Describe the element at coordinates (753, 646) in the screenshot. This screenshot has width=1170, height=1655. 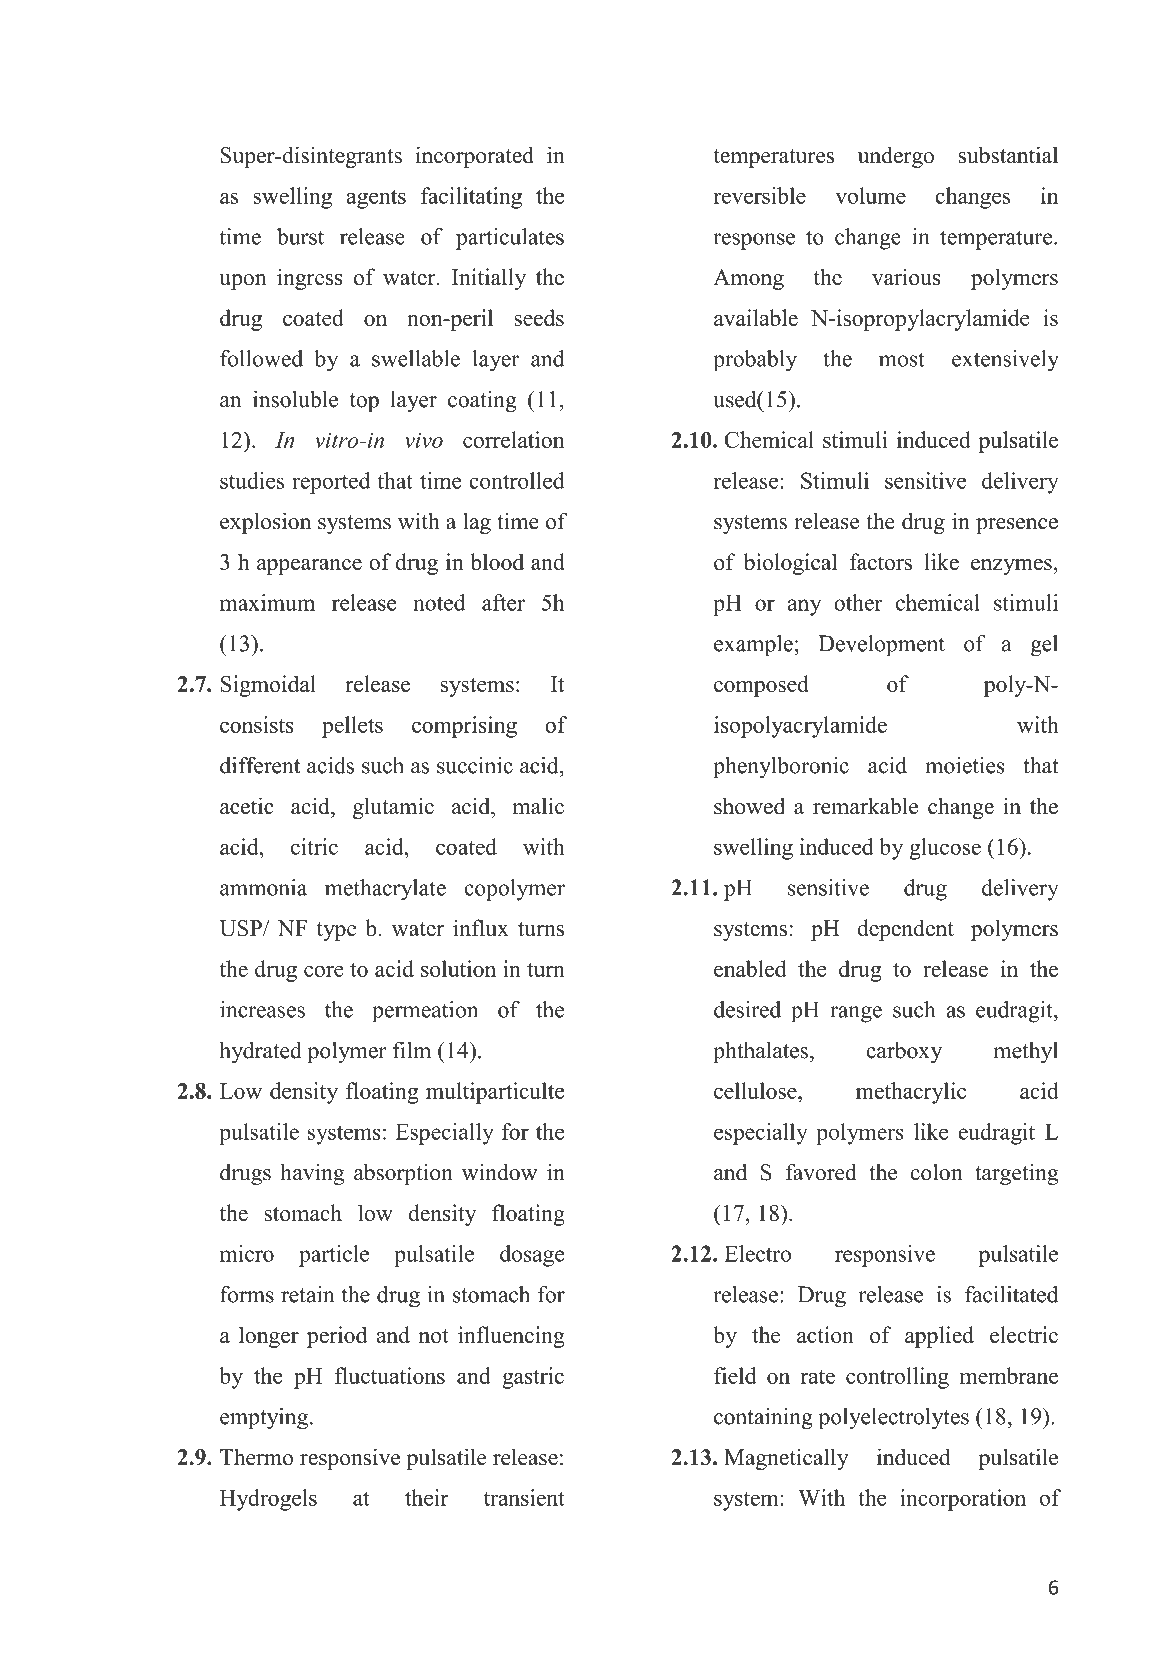
I see `example` at that location.
